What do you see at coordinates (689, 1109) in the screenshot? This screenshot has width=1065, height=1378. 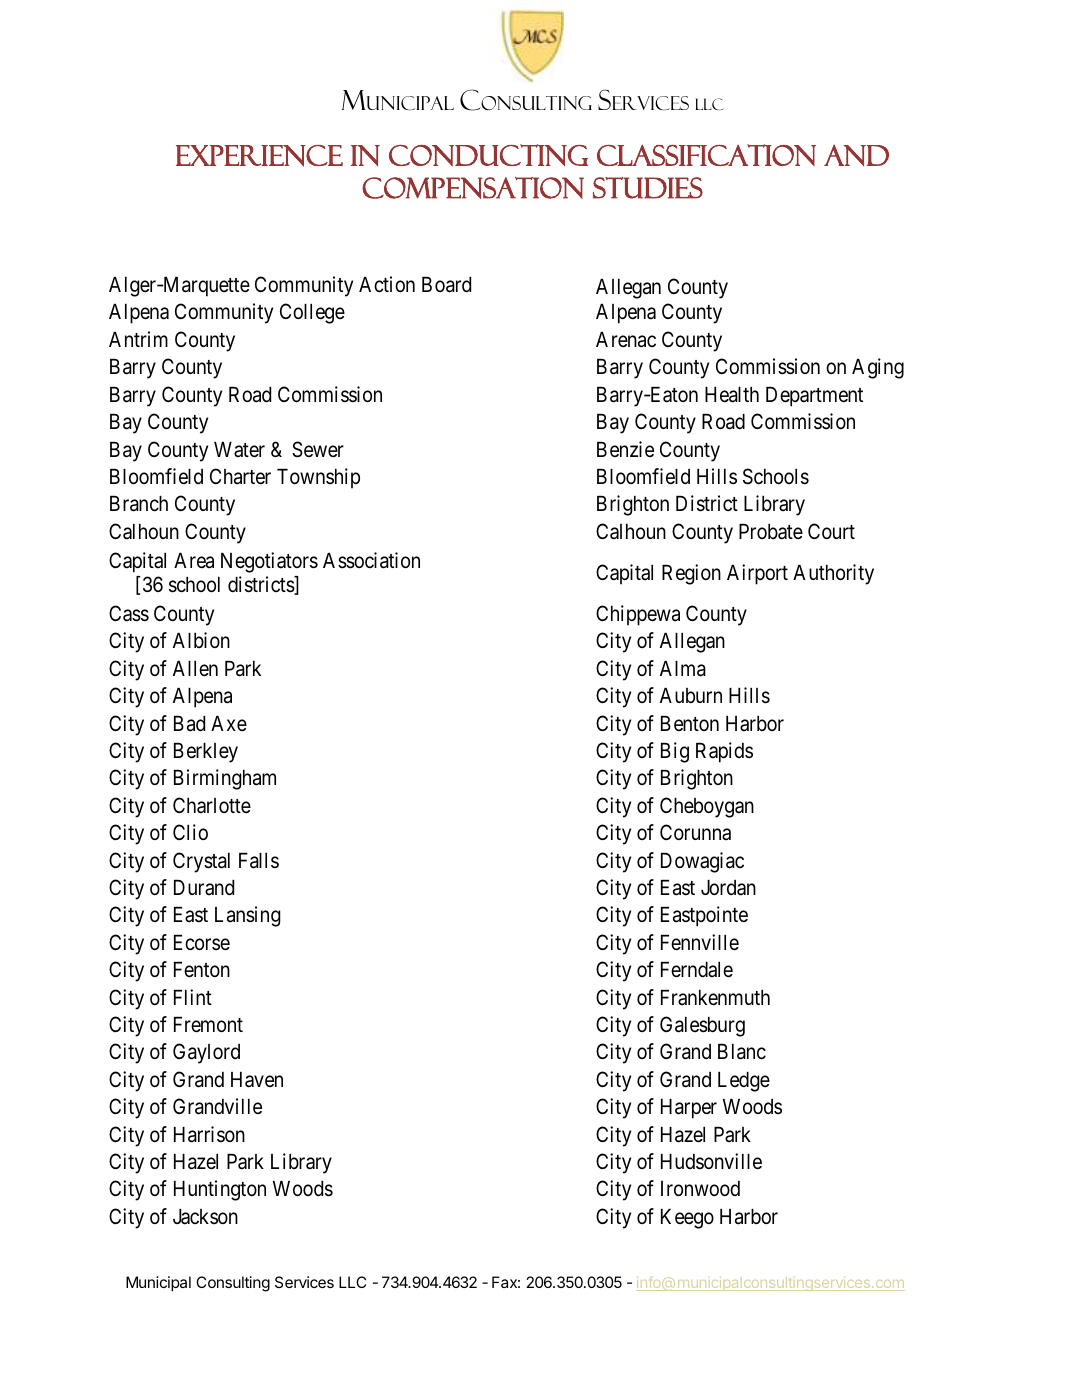 I see `Harper` at bounding box center [689, 1109].
